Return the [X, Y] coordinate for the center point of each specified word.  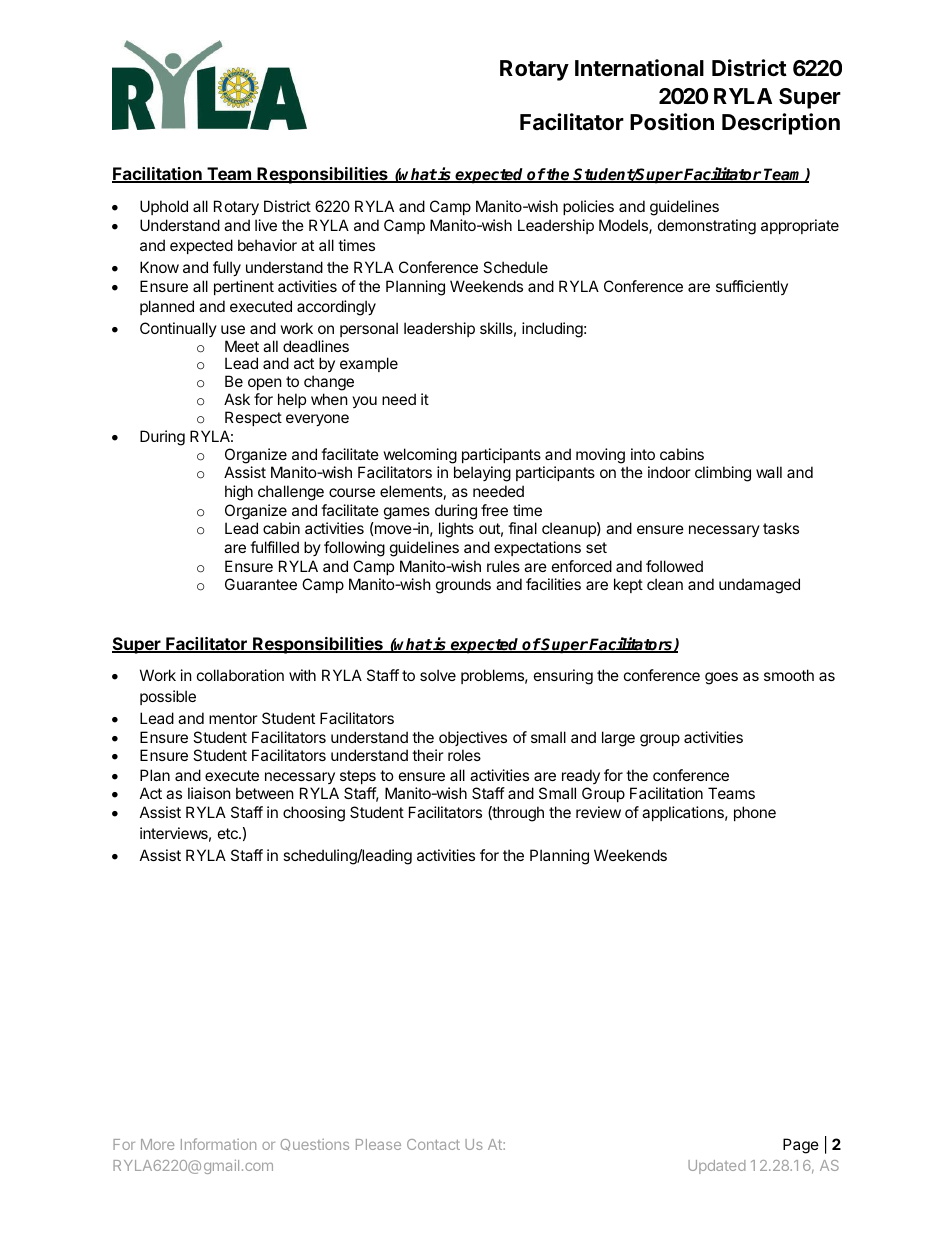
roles [464, 755]
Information [218, 1144]
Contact [433, 1144]
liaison [209, 793]
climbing [723, 474]
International [639, 68]
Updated [717, 1167]
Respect [253, 418]
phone [755, 813]
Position [672, 121]
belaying [482, 474]
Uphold [164, 207]
